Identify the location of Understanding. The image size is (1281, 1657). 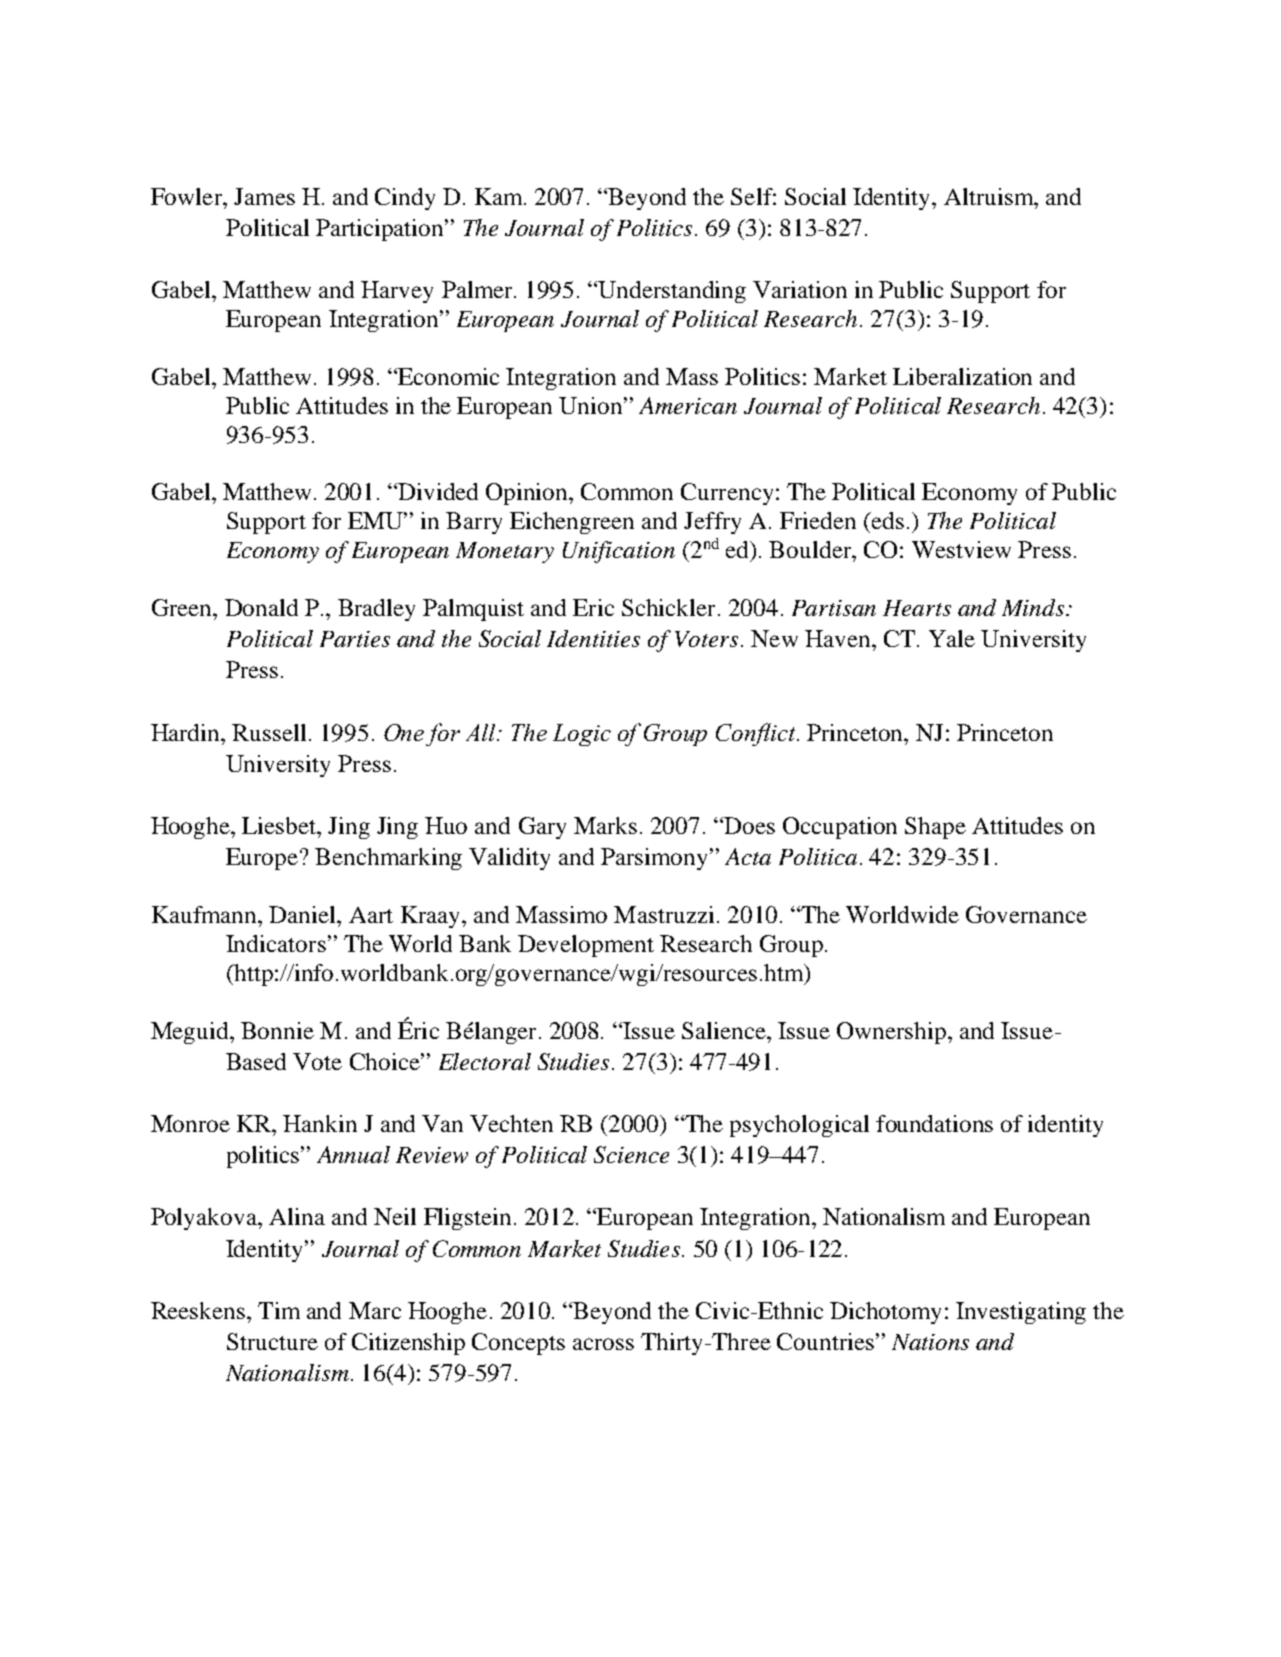
(672, 292).
